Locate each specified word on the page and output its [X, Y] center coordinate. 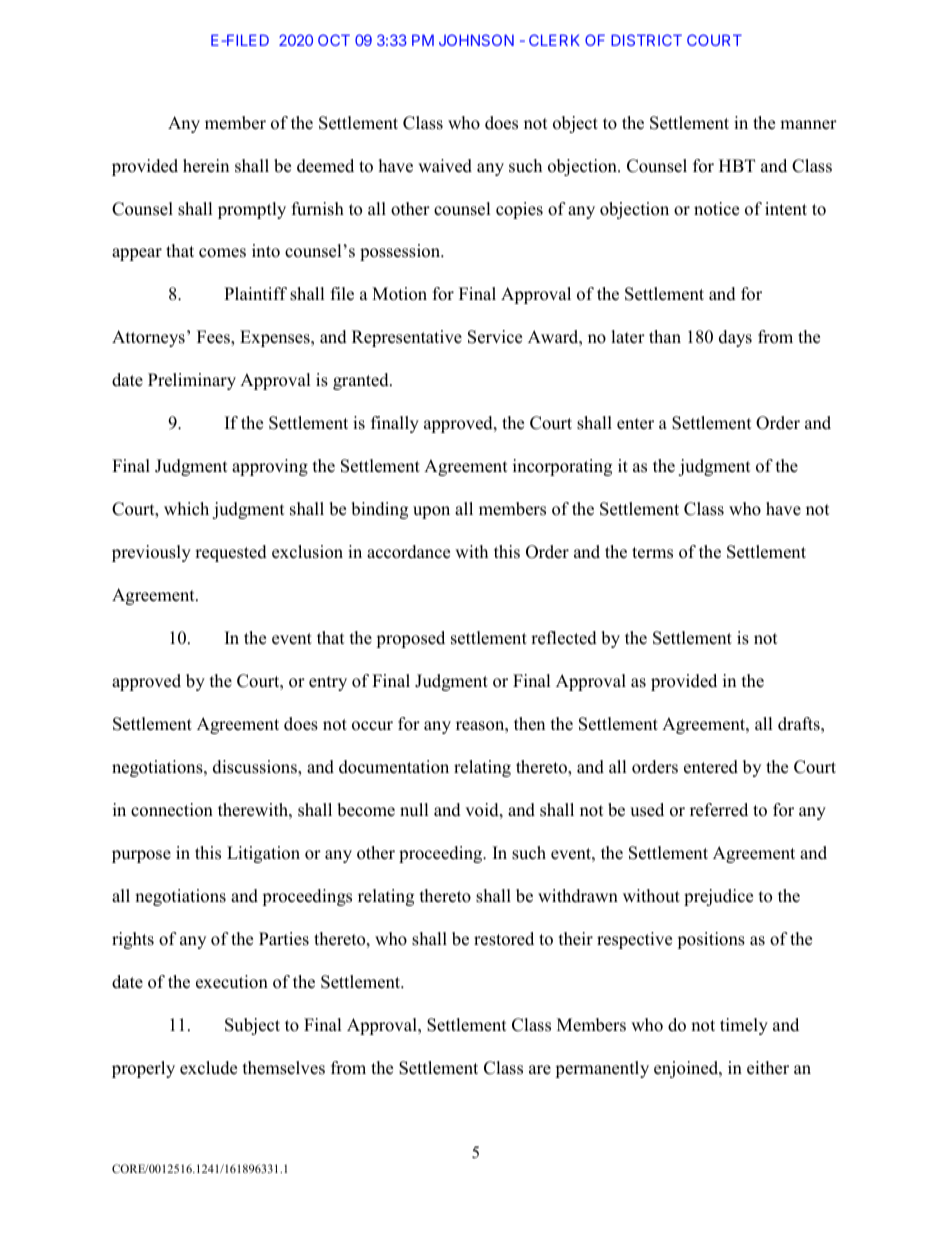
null [414, 810]
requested [231, 553]
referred [719, 810]
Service [495, 337]
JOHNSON [476, 40]
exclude [208, 1068]
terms [652, 553]
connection [172, 810]
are [540, 1070]
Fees [214, 338]
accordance [408, 552]
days [735, 338]
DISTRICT [646, 40]
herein [206, 166]
